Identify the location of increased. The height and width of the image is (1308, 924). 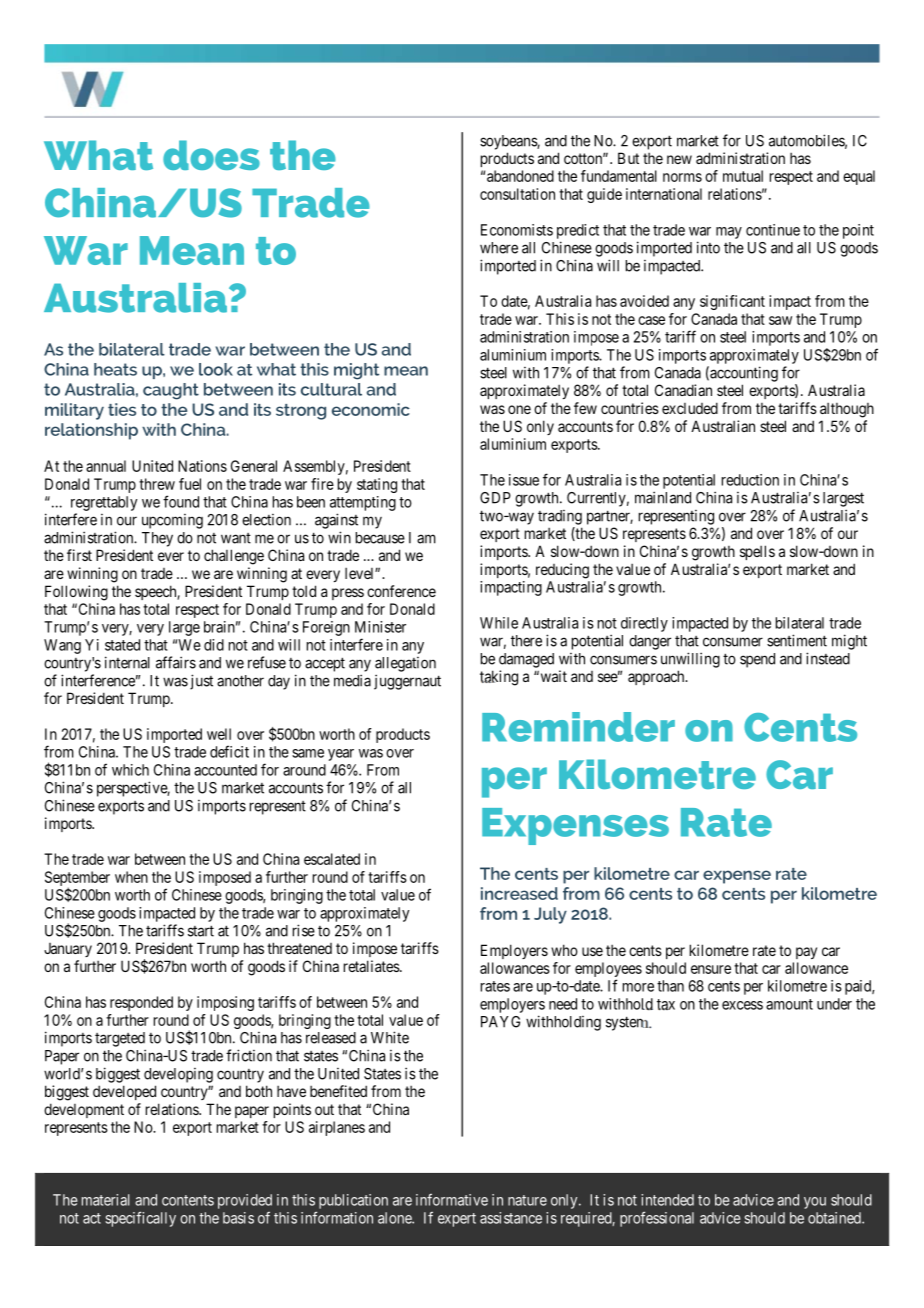
(519, 893).
